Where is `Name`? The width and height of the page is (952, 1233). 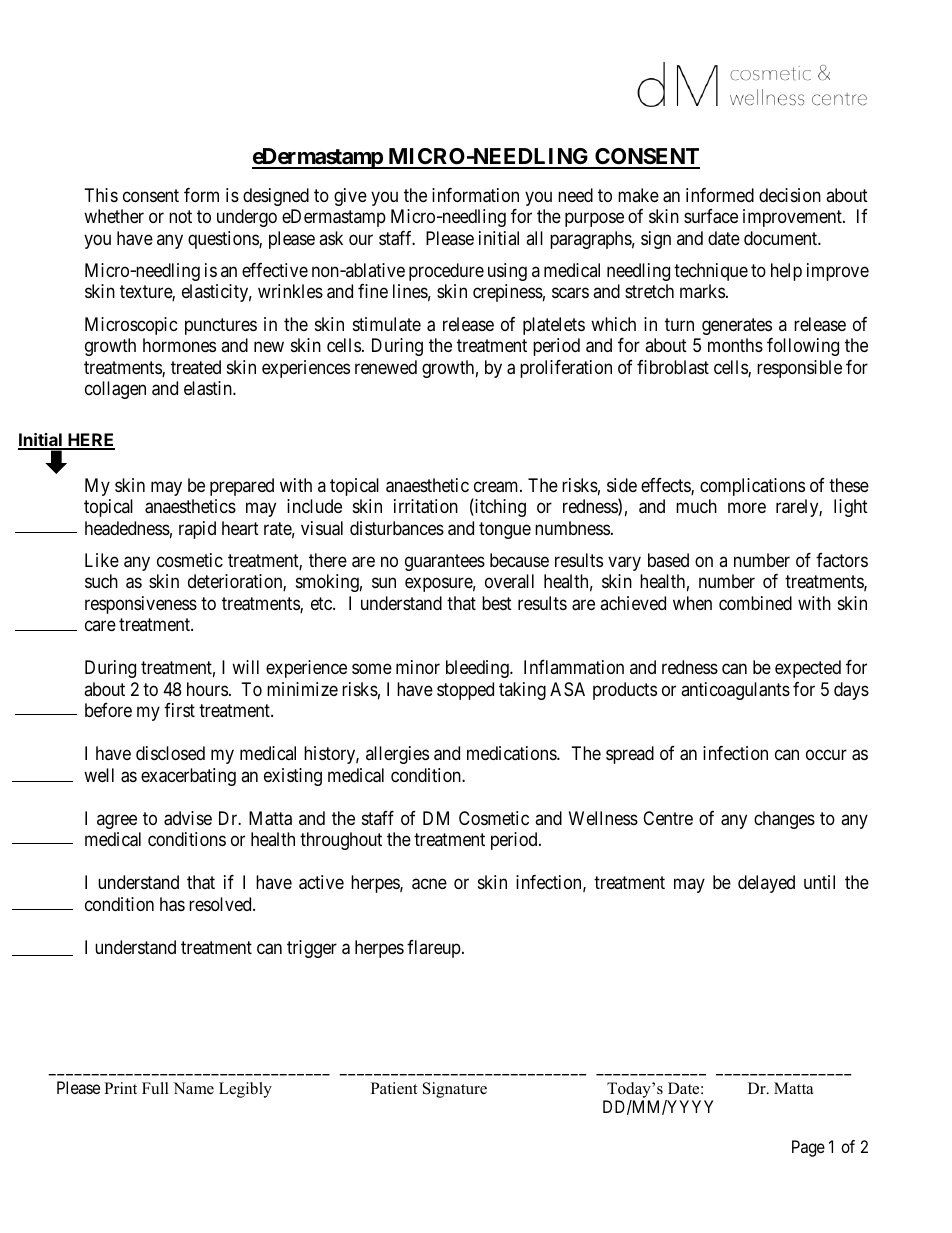 Name is located at coordinates (193, 1088).
